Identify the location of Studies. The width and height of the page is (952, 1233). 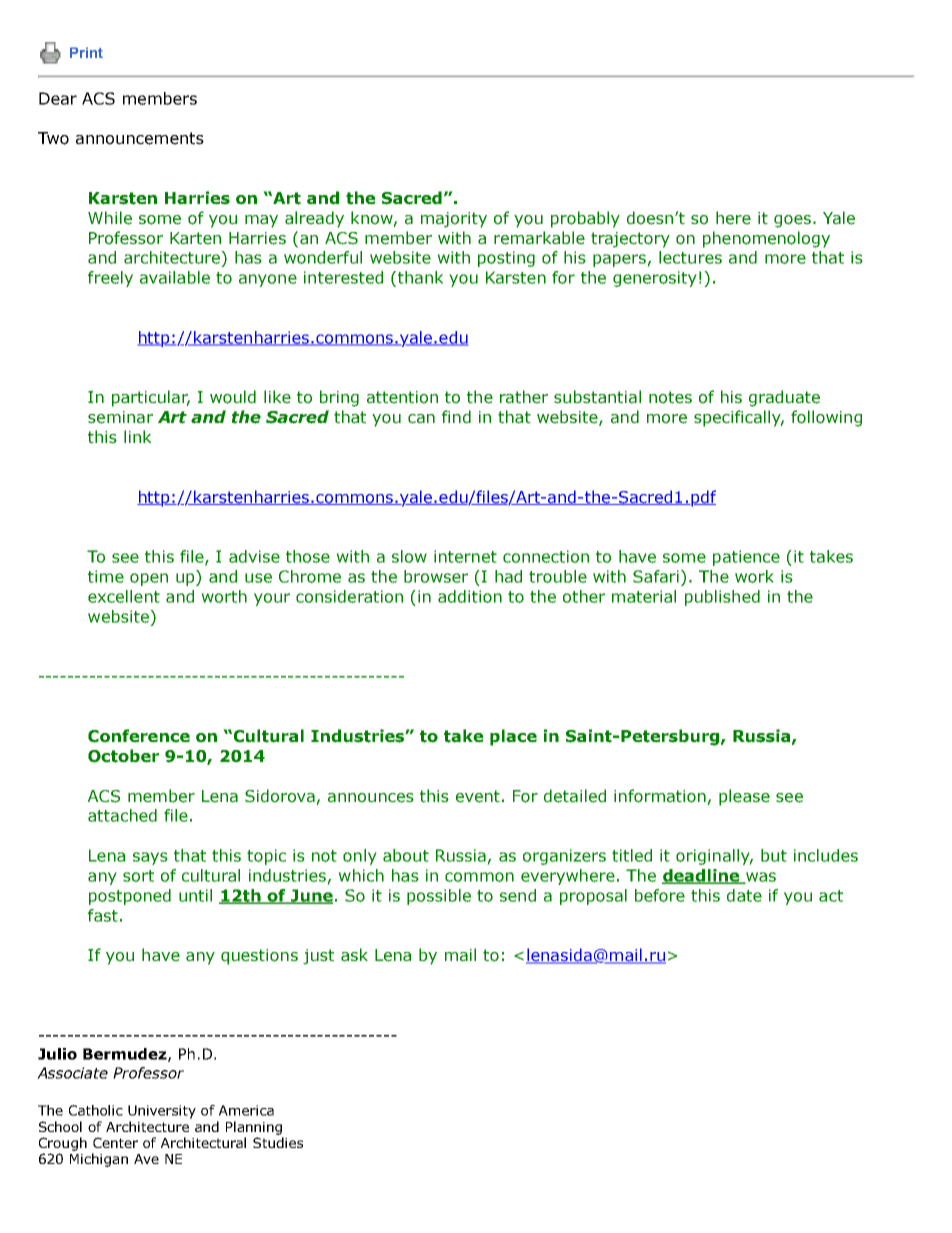
(278, 1142).
